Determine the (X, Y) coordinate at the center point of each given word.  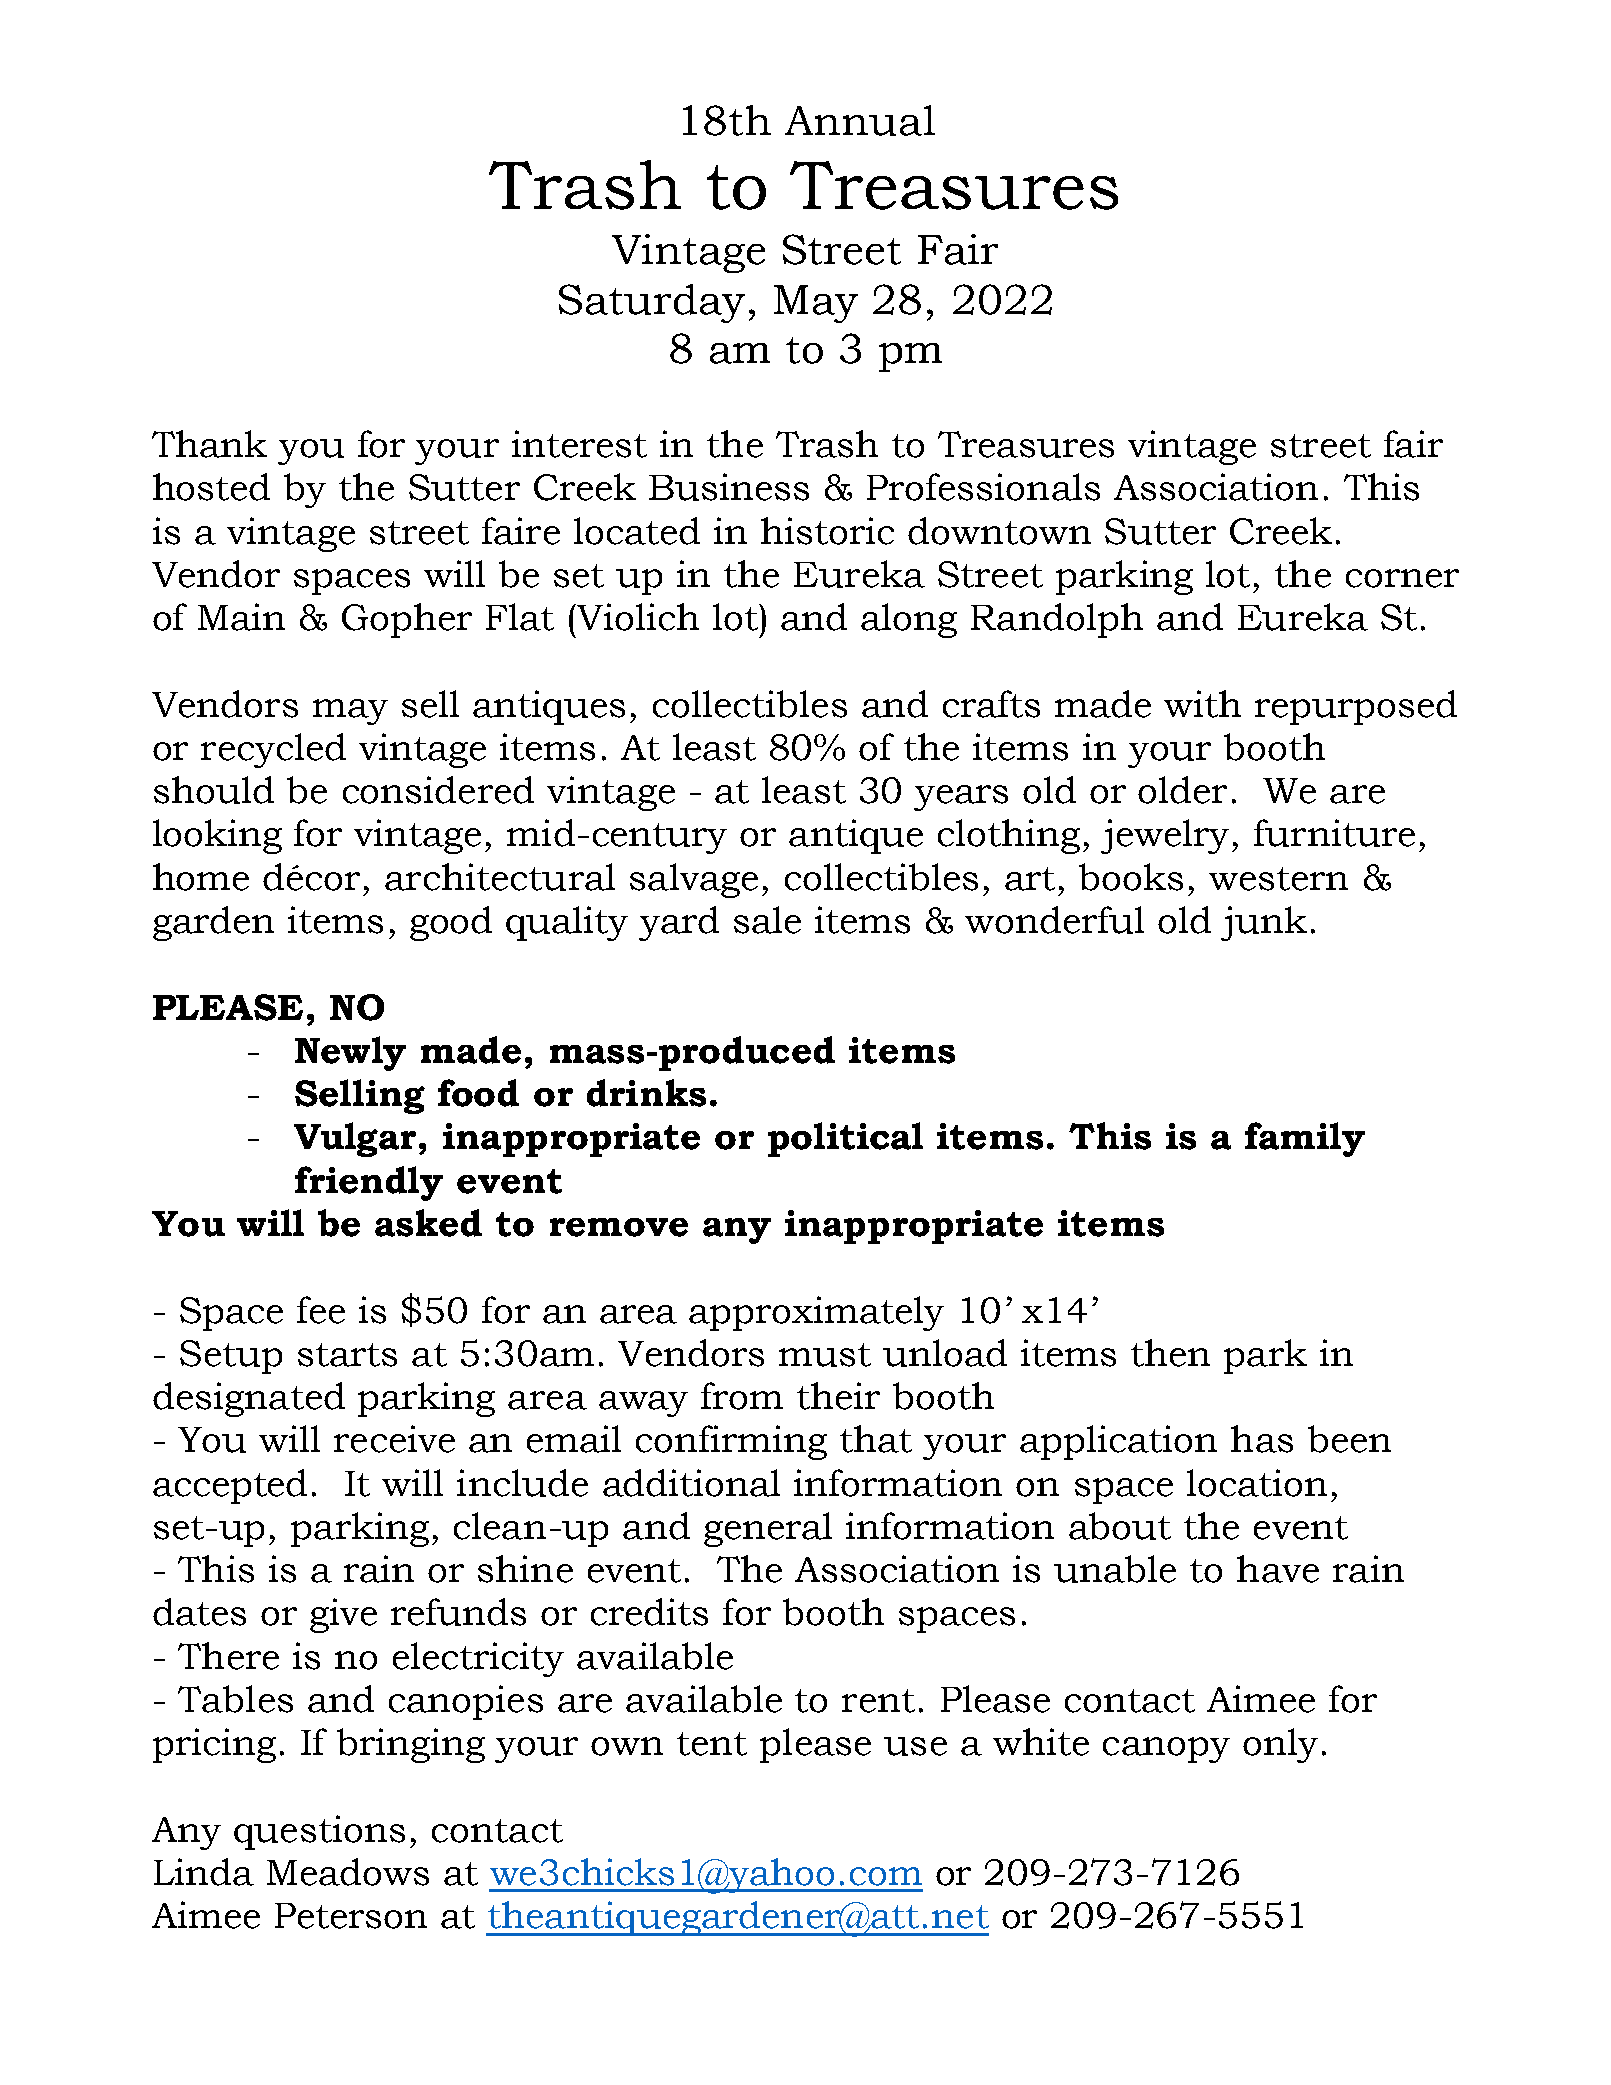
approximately (816, 1313)
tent (712, 1744)
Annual (860, 120)
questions (319, 1832)
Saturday (652, 303)
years (961, 798)
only (1280, 1745)
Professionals (983, 487)
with (1202, 704)
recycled (273, 750)
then (1170, 1353)
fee (321, 1310)
